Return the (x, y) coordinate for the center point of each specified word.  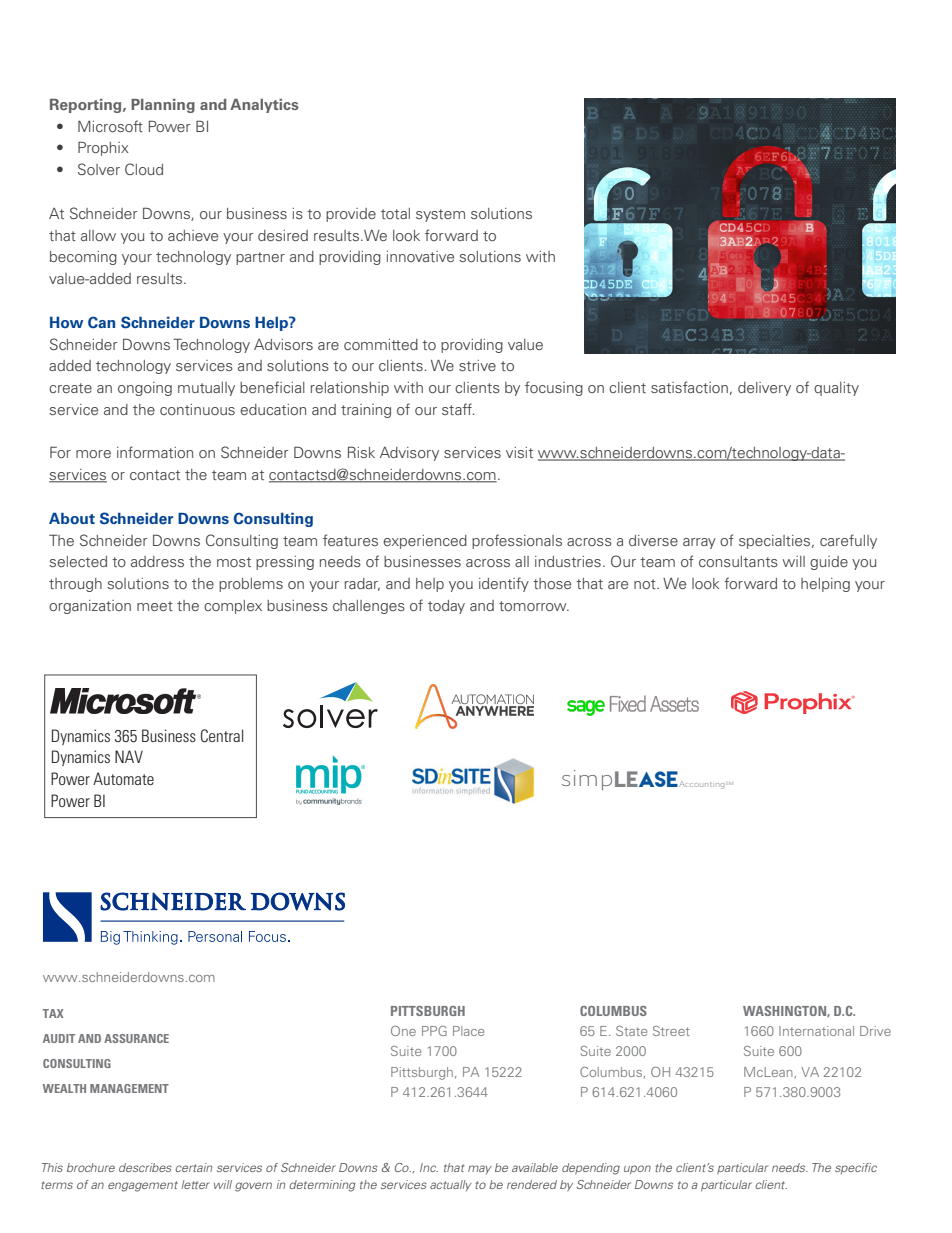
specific (856, 1168)
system (440, 215)
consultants (738, 561)
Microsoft (110, 126)
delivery (764, 389)
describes (145, 1167)
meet (155, 606)
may (480, 1169)
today (446, 607)
